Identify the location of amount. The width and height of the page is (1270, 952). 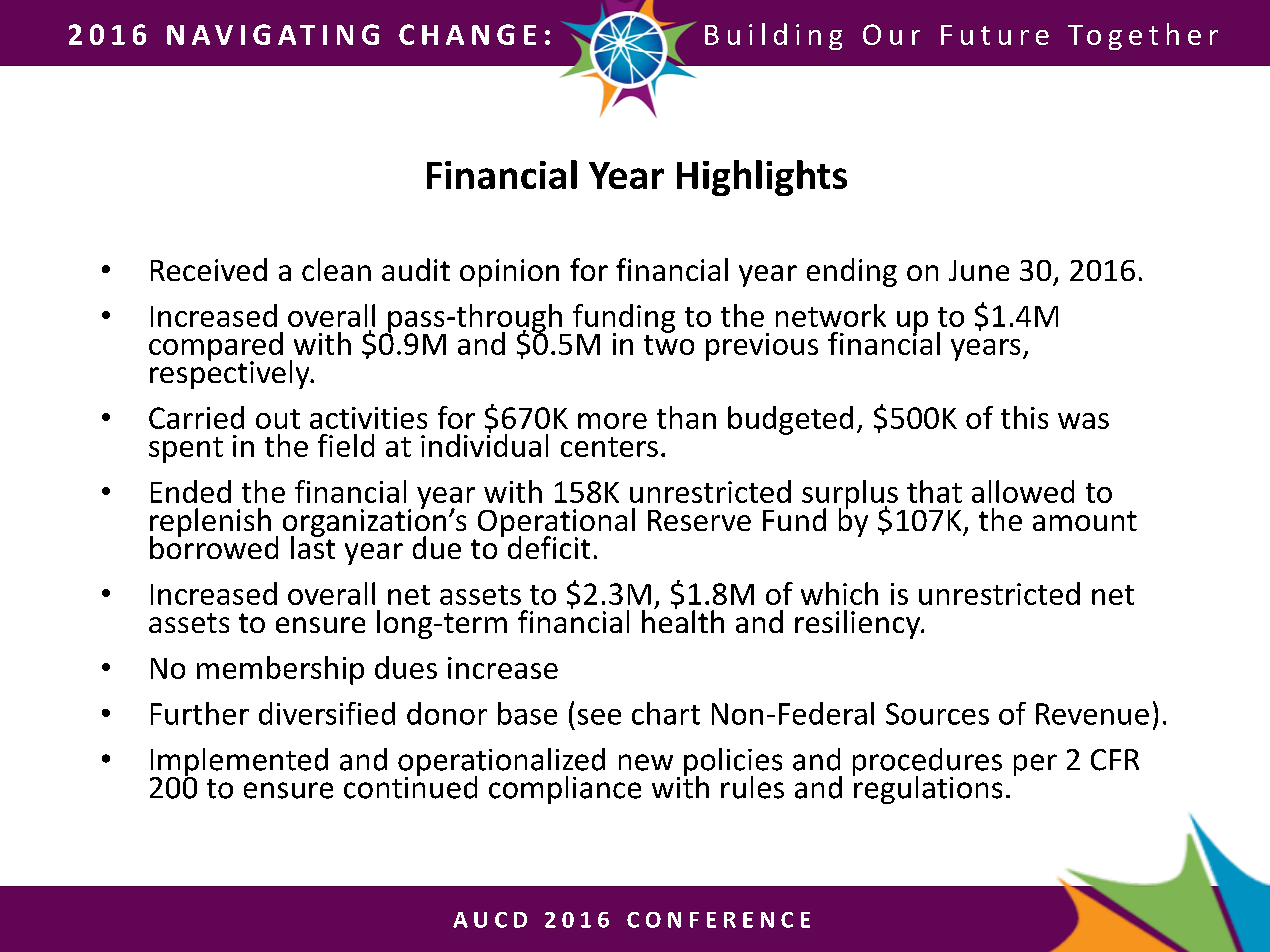
(1085, 521).
